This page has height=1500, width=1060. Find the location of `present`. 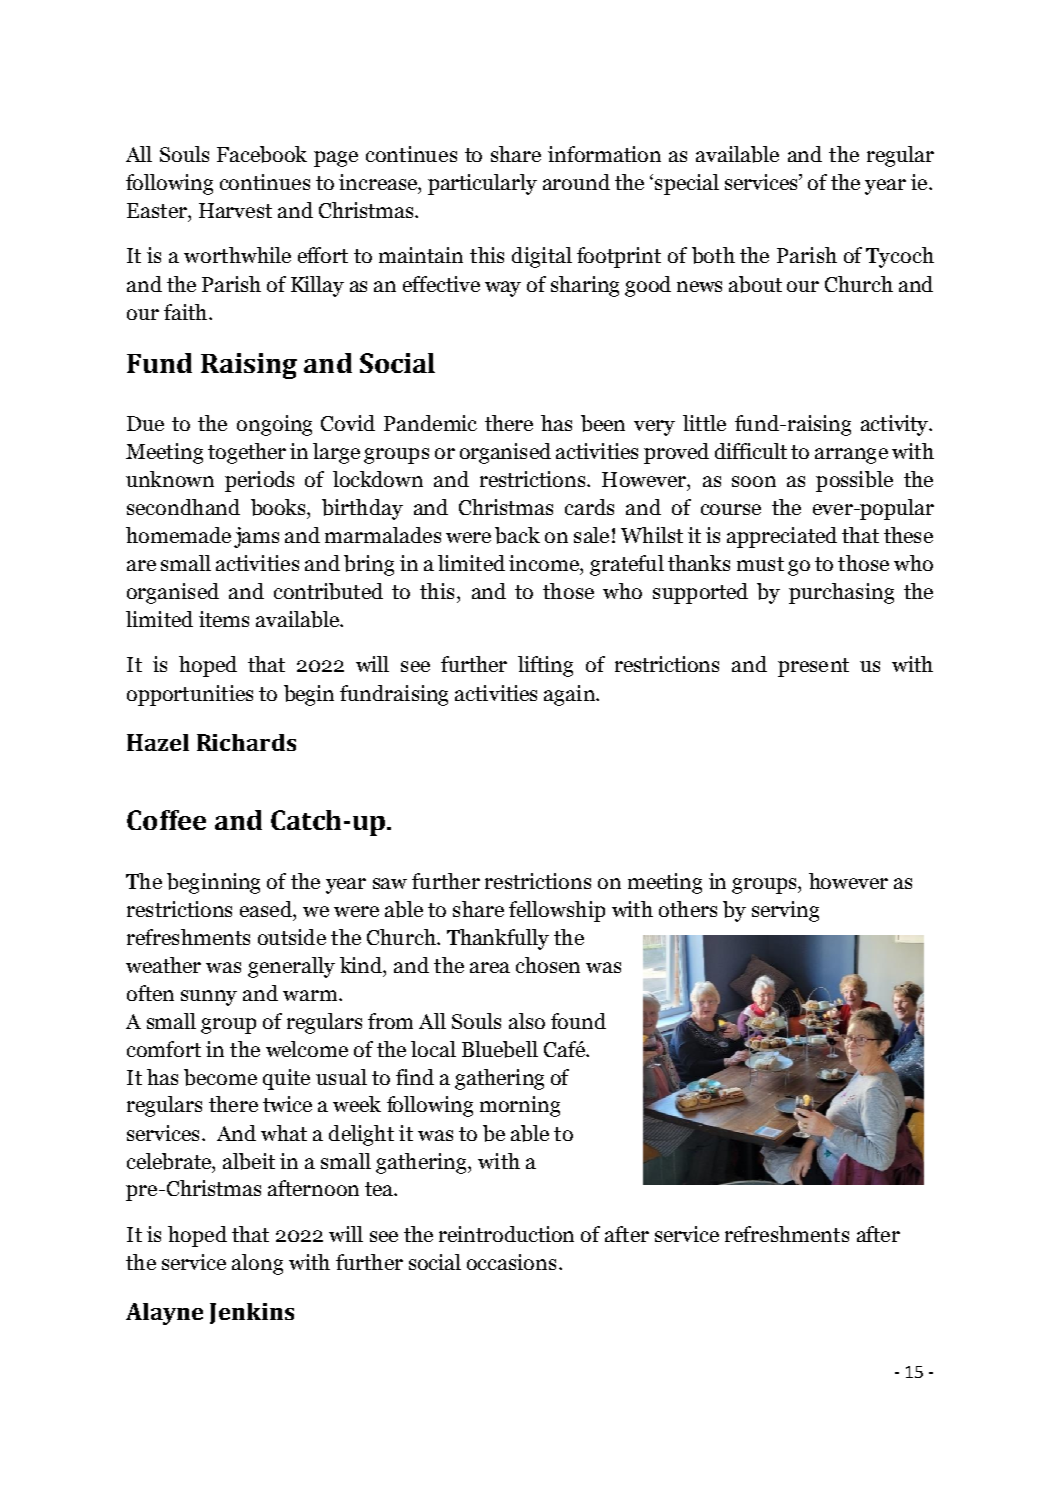

present is located at coordinates (813, 667).
